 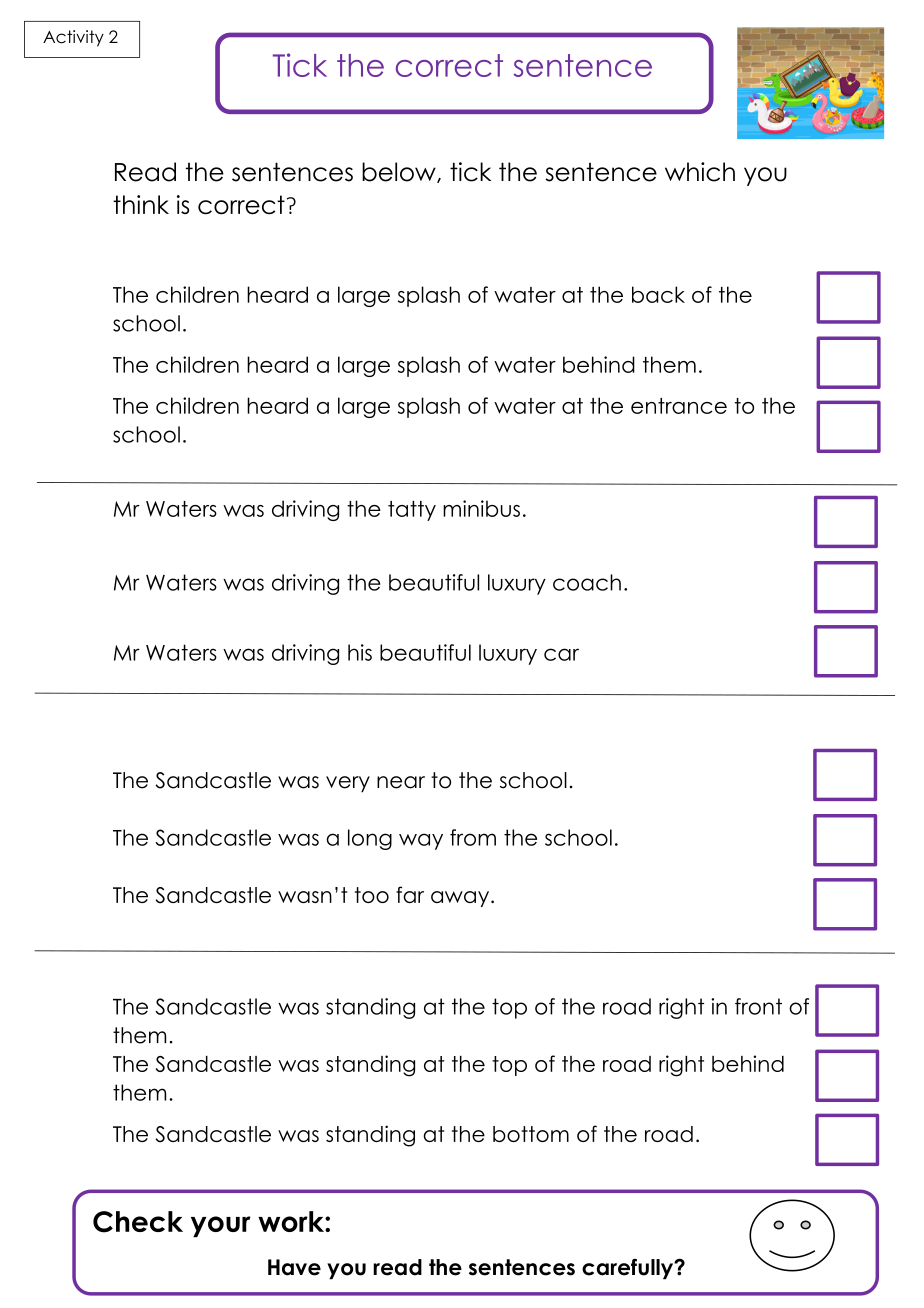 What do you see at coordinates (401, 782) in the screenshot?
I see `near` at bounding box center [401, 782].
